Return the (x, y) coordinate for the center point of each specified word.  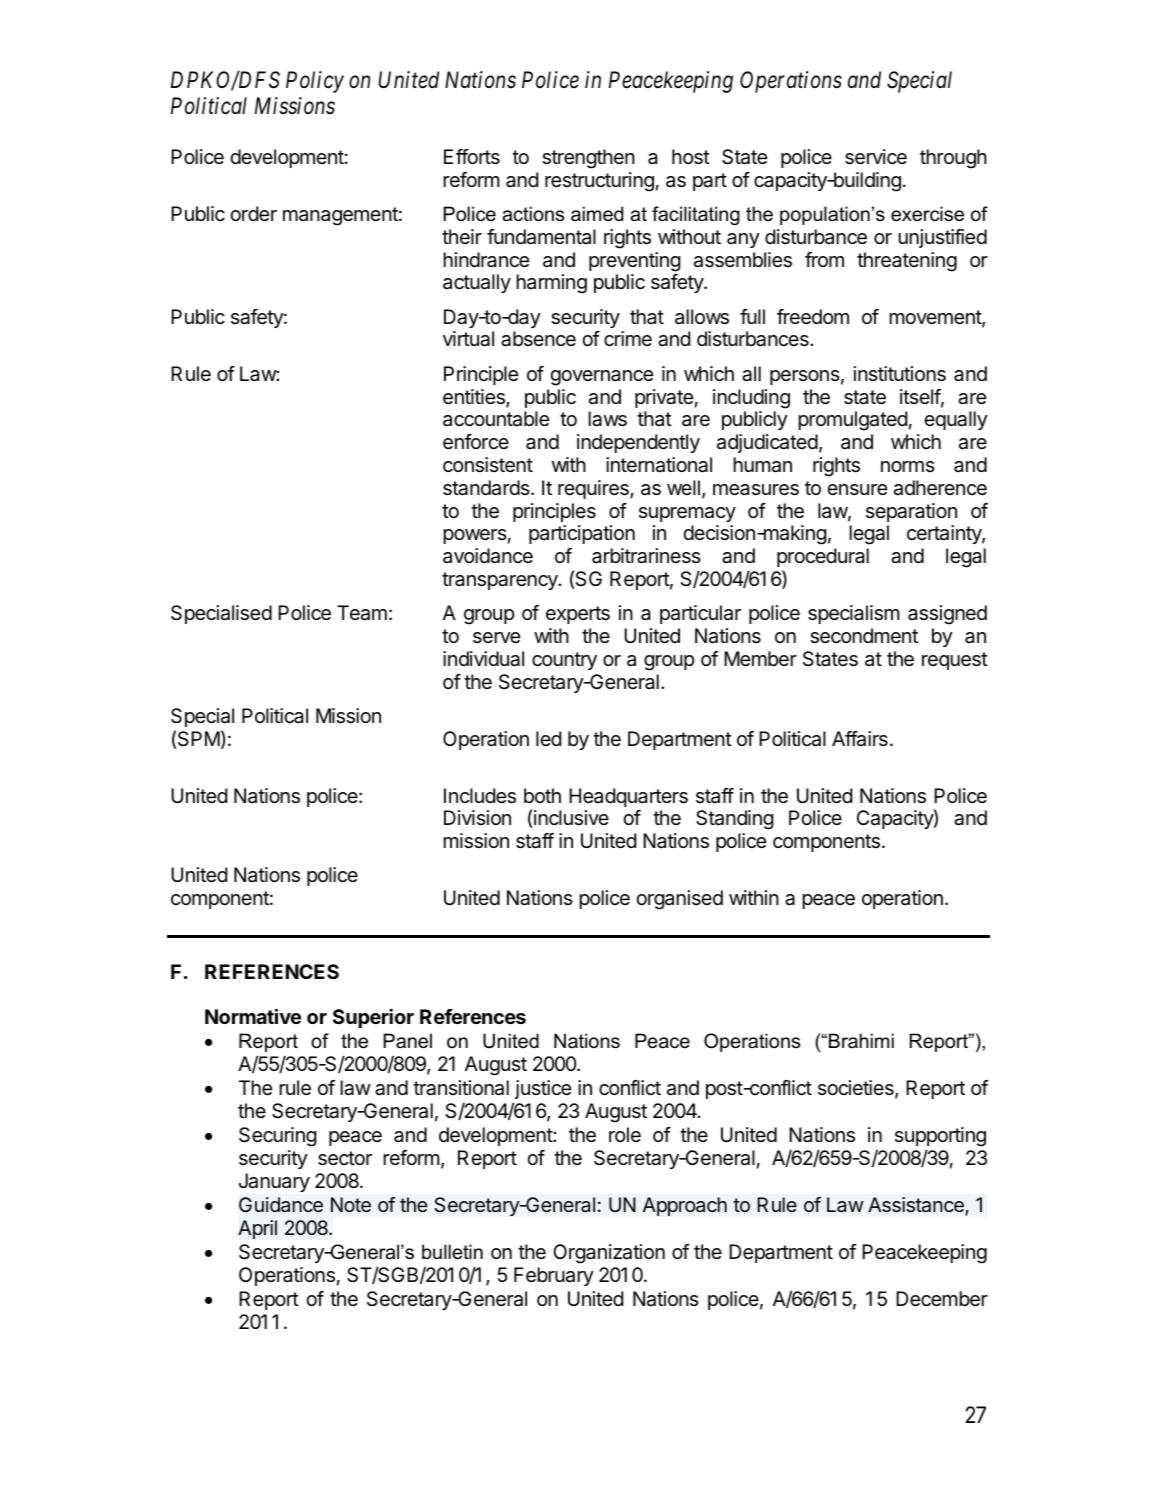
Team (362, 613)
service (876, 157)
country (564, 661)
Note (351, 1205)
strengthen (588, 159)
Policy (315, 82)
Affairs (860, 739)
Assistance (917, 1206)
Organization (609, 1254)
